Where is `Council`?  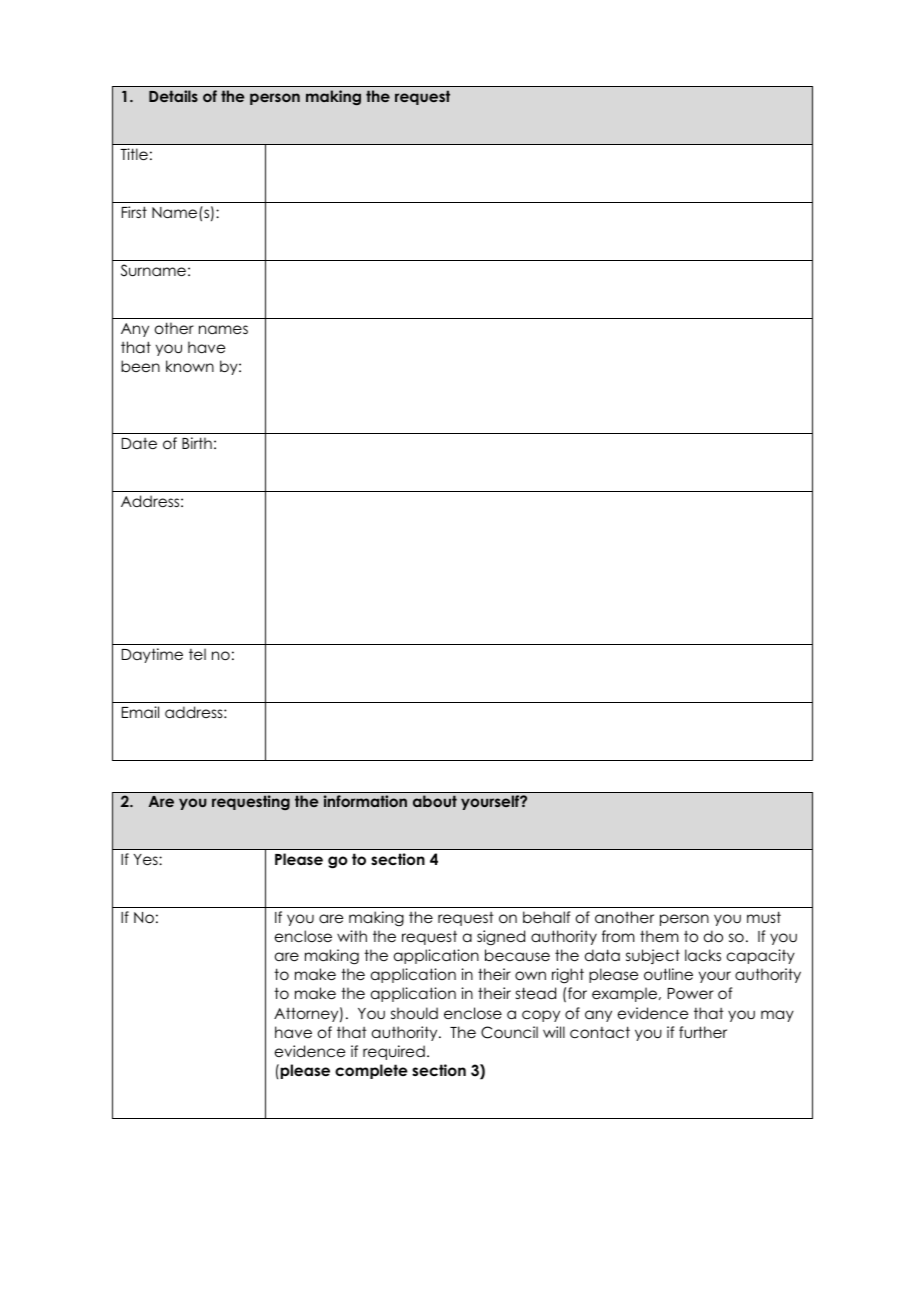
Council is located at coordinates (509, 1032).
